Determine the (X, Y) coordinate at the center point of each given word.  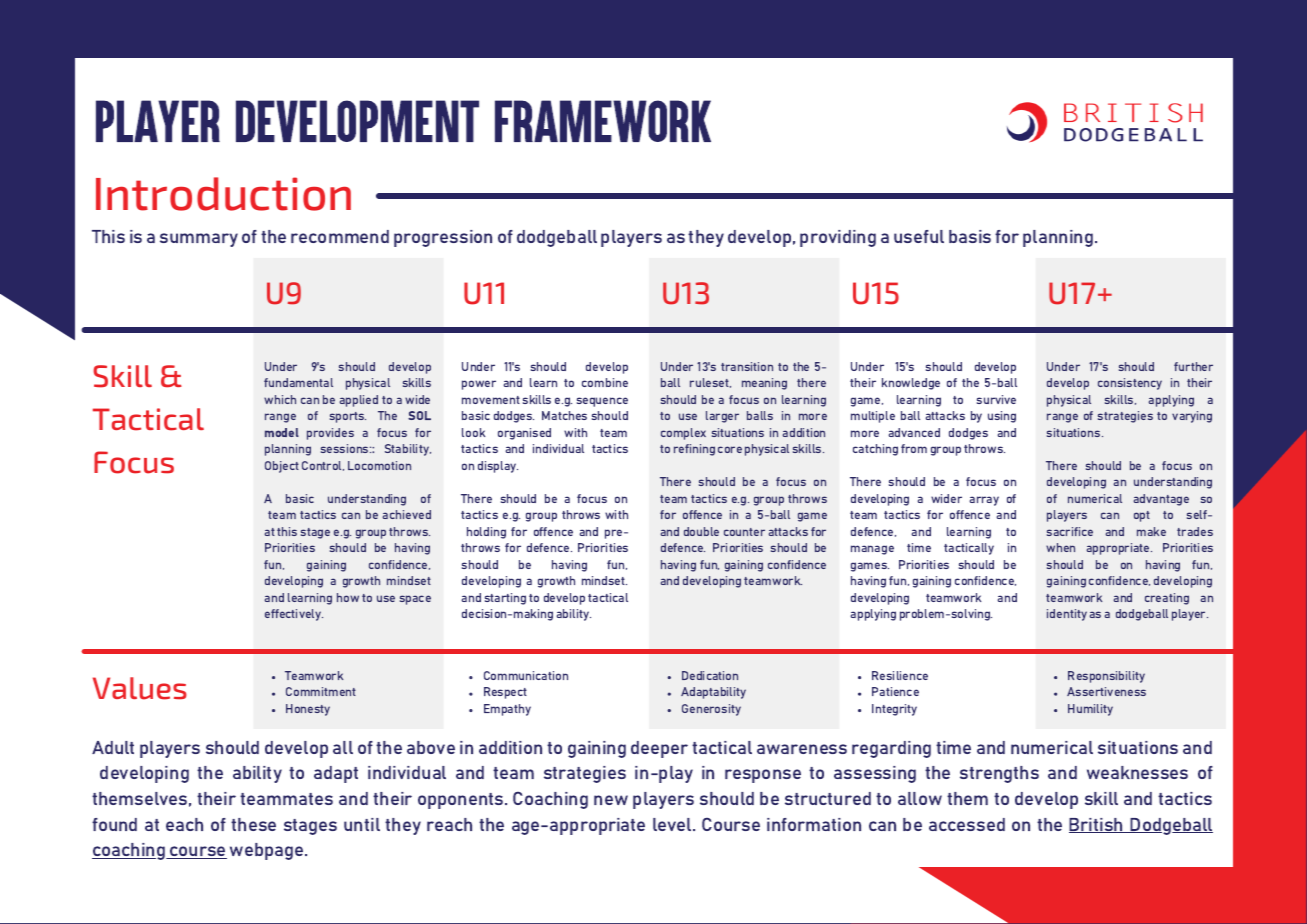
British (1097, 825)
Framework (603, 121)
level (673, 824)
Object (282, 467)
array (984, 501)
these (253, 824)
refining (694, 450)
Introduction (223, 194)
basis (970, 236)
